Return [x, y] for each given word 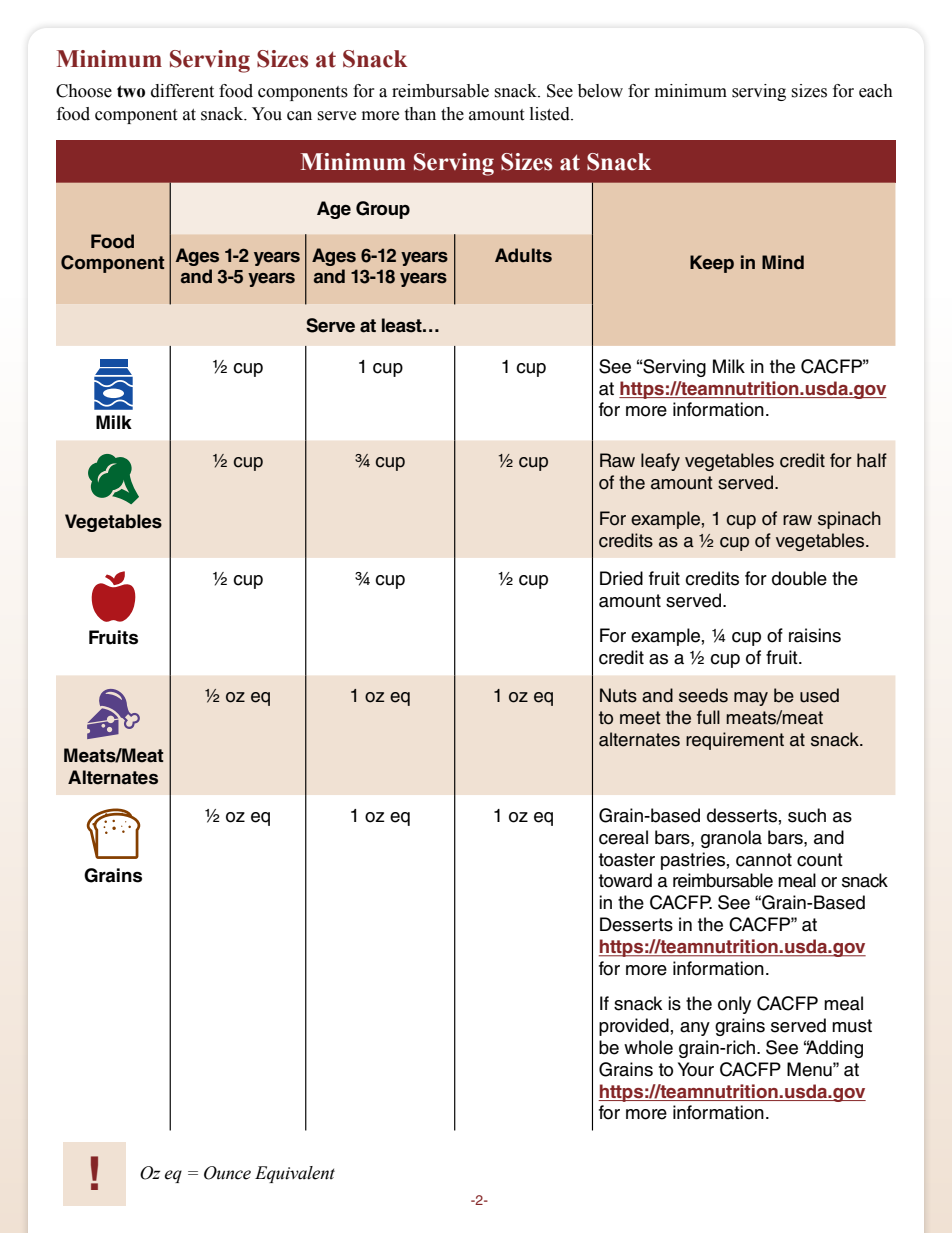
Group [383, 210]
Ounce [227, 1173]
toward [625, 880]
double [799, 578]
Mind [783, 262]
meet [640, 718]
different [182, 91]
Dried [621, 578]
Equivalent [295, 1174]
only [734, 1005]
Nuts [618, 695]
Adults [523, 255]
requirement [735, 741]
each [876, 91]
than [420, 114]
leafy [660, 462]
